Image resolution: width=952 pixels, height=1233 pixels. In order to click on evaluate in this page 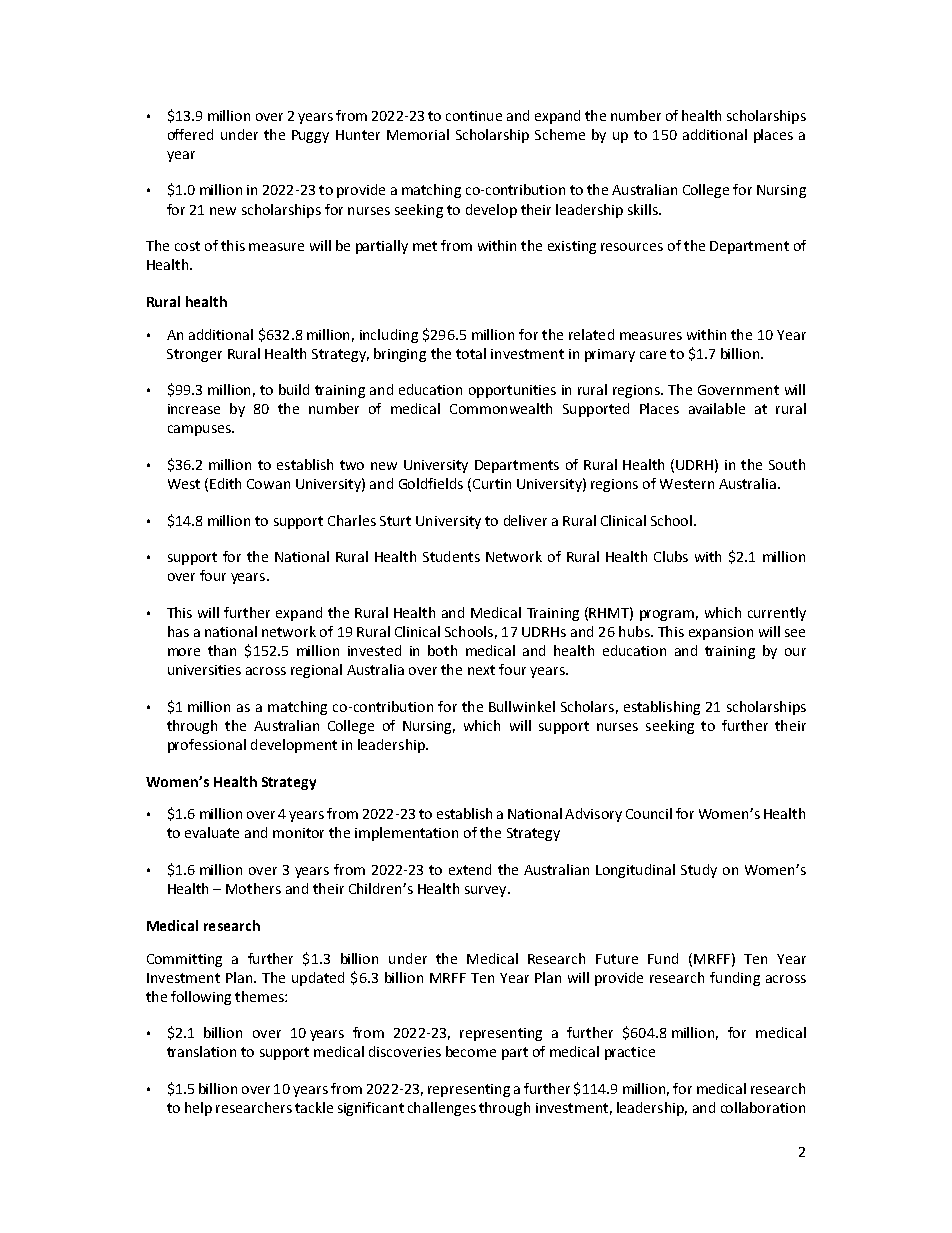, I will do `click(212, 832)`.
